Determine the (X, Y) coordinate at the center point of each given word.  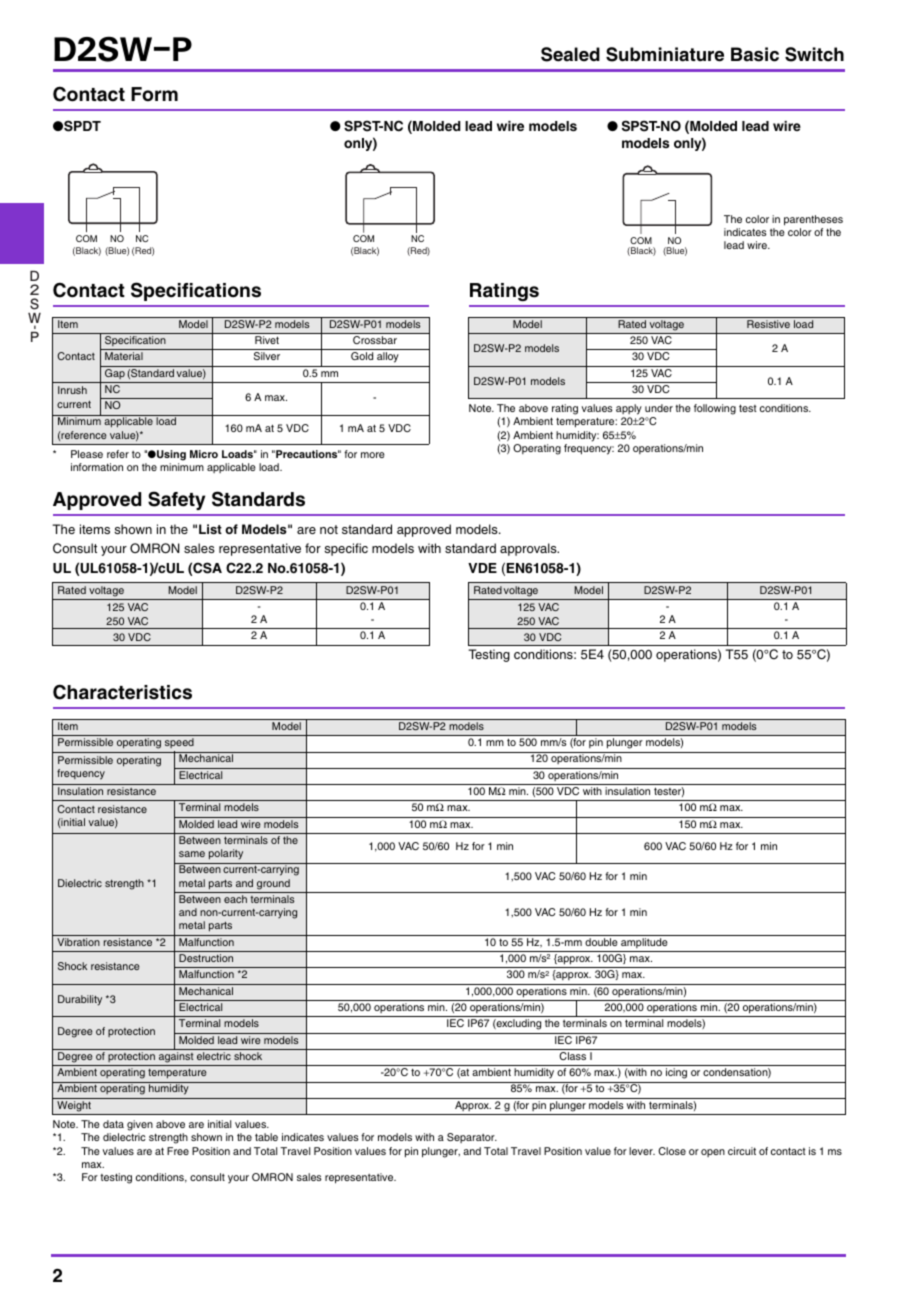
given (140, 1125)
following (715, 409)
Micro (204, 454)
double (601, 942)
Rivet (267, 340)
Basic (755, 54)
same (192, 854)
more (373, 455)
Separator (472, 1138)
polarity (226, 854)
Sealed (570, 54)
